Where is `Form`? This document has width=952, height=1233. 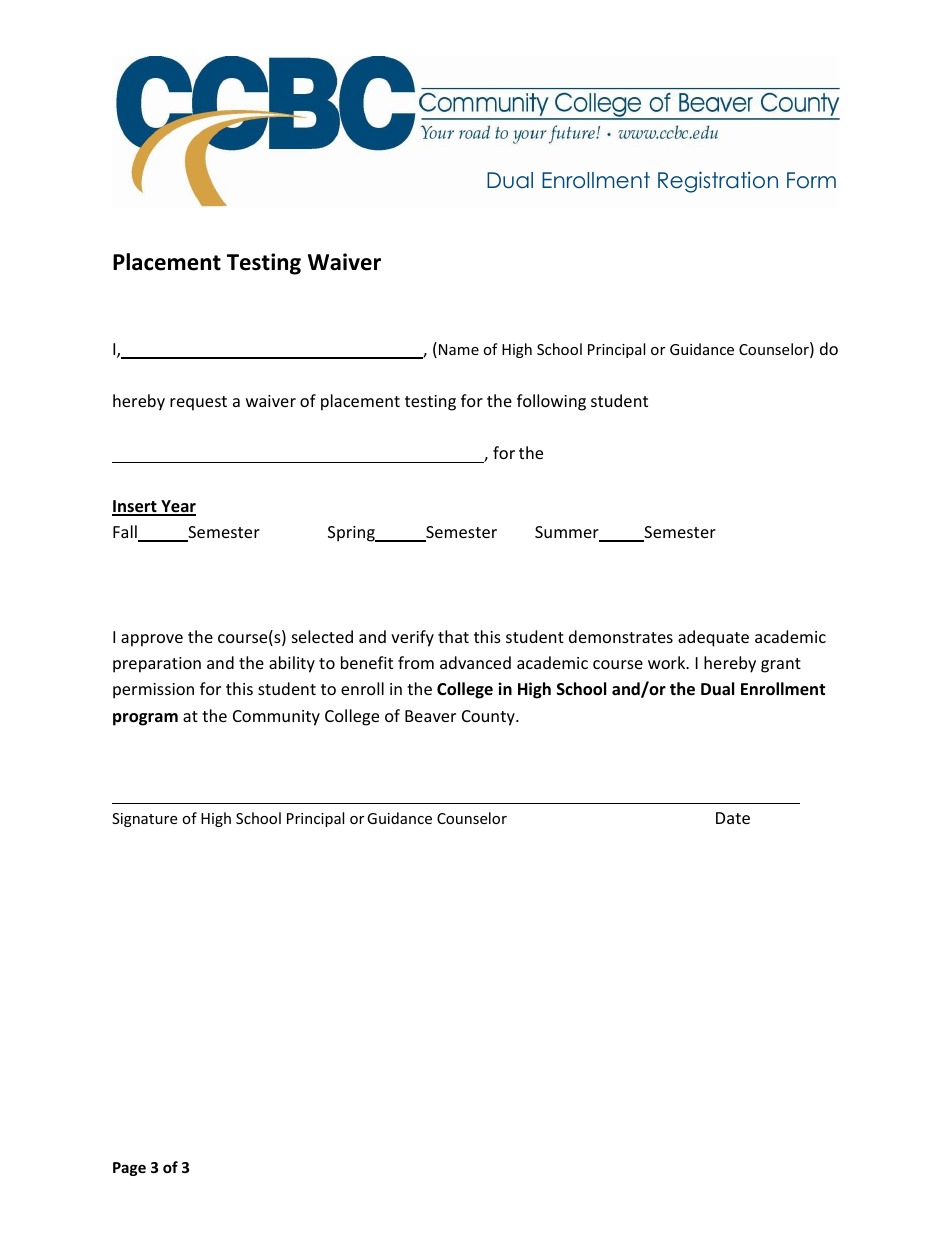 Form is located at coordinates (811, 180).
